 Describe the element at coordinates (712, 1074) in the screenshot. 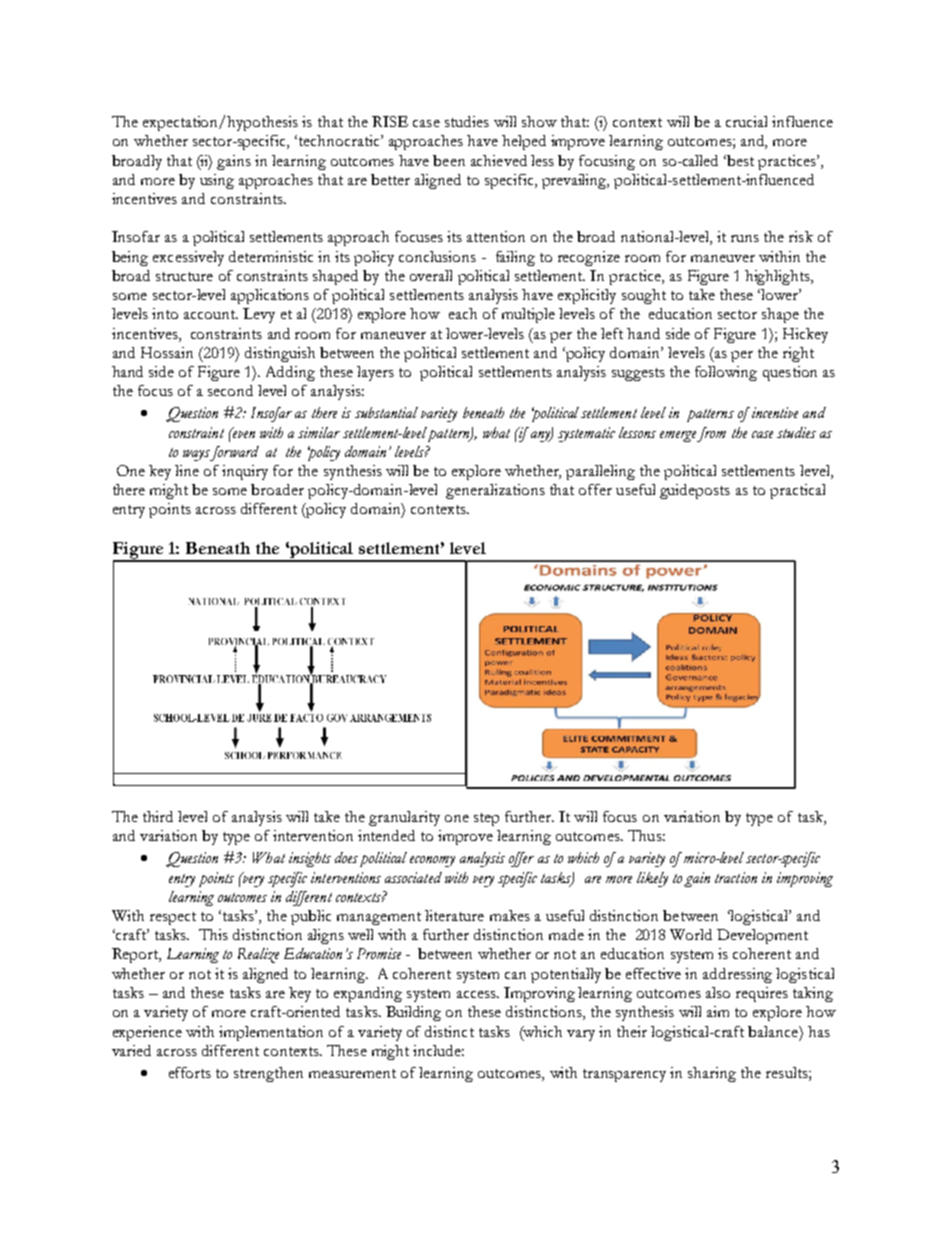

I see `sharing` at that location.
